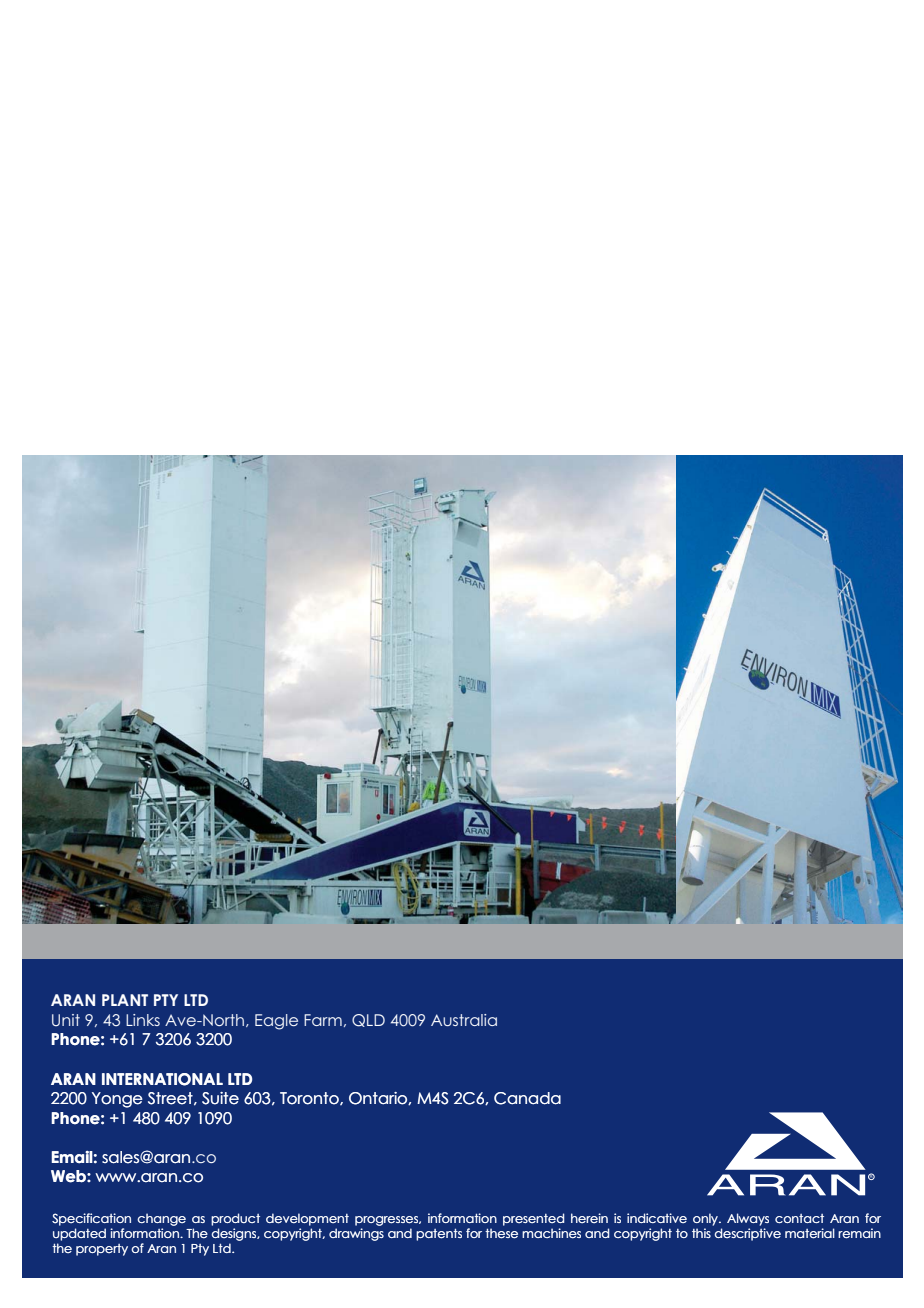  I want to click on QLD, so click(368, 1020).
